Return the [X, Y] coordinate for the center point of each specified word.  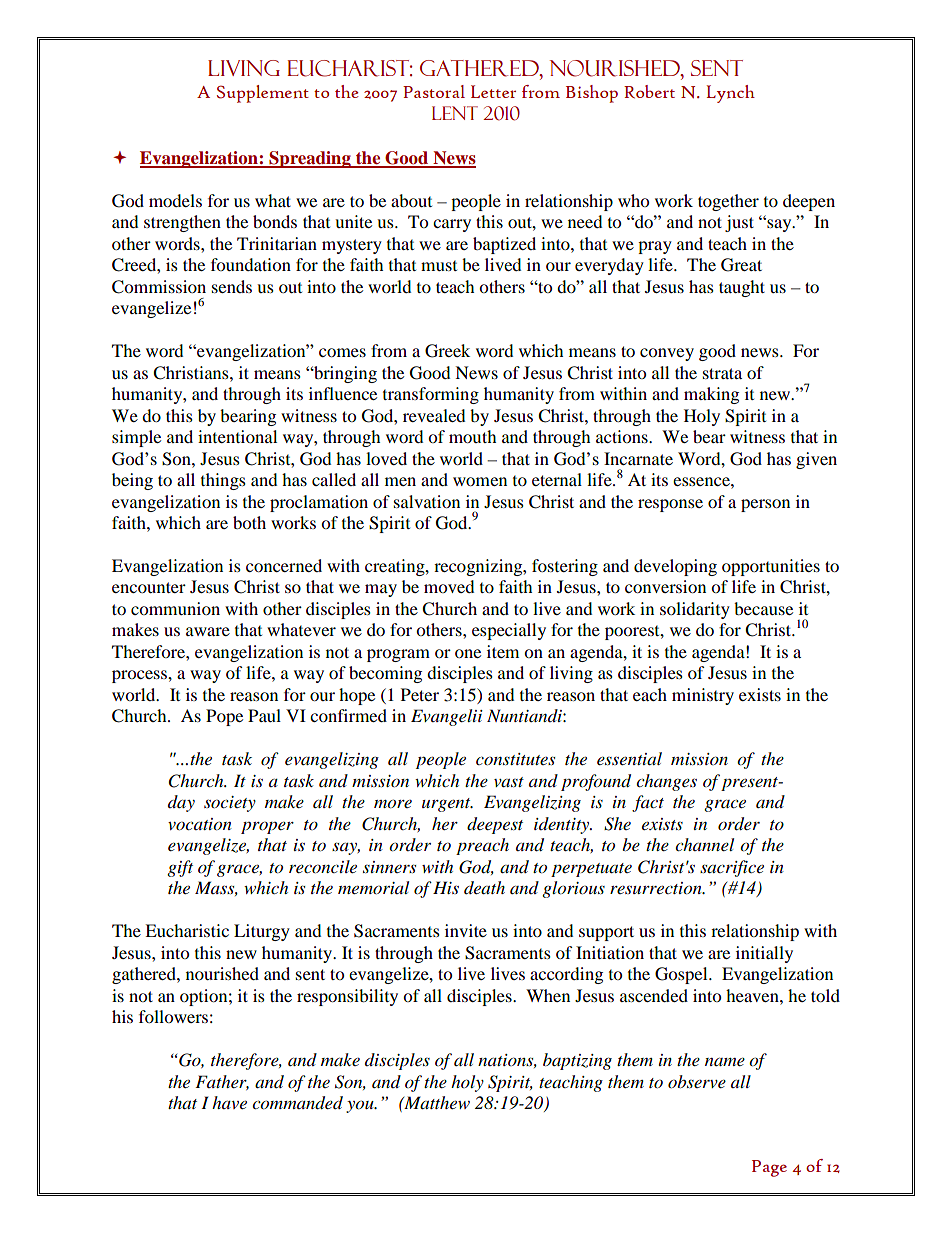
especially [509, 631]
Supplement [263, 94]
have [229, 1102]
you [361, 1106]
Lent [455, 113]
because [763, 608]
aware [208, 631]
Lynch [731, 94]
